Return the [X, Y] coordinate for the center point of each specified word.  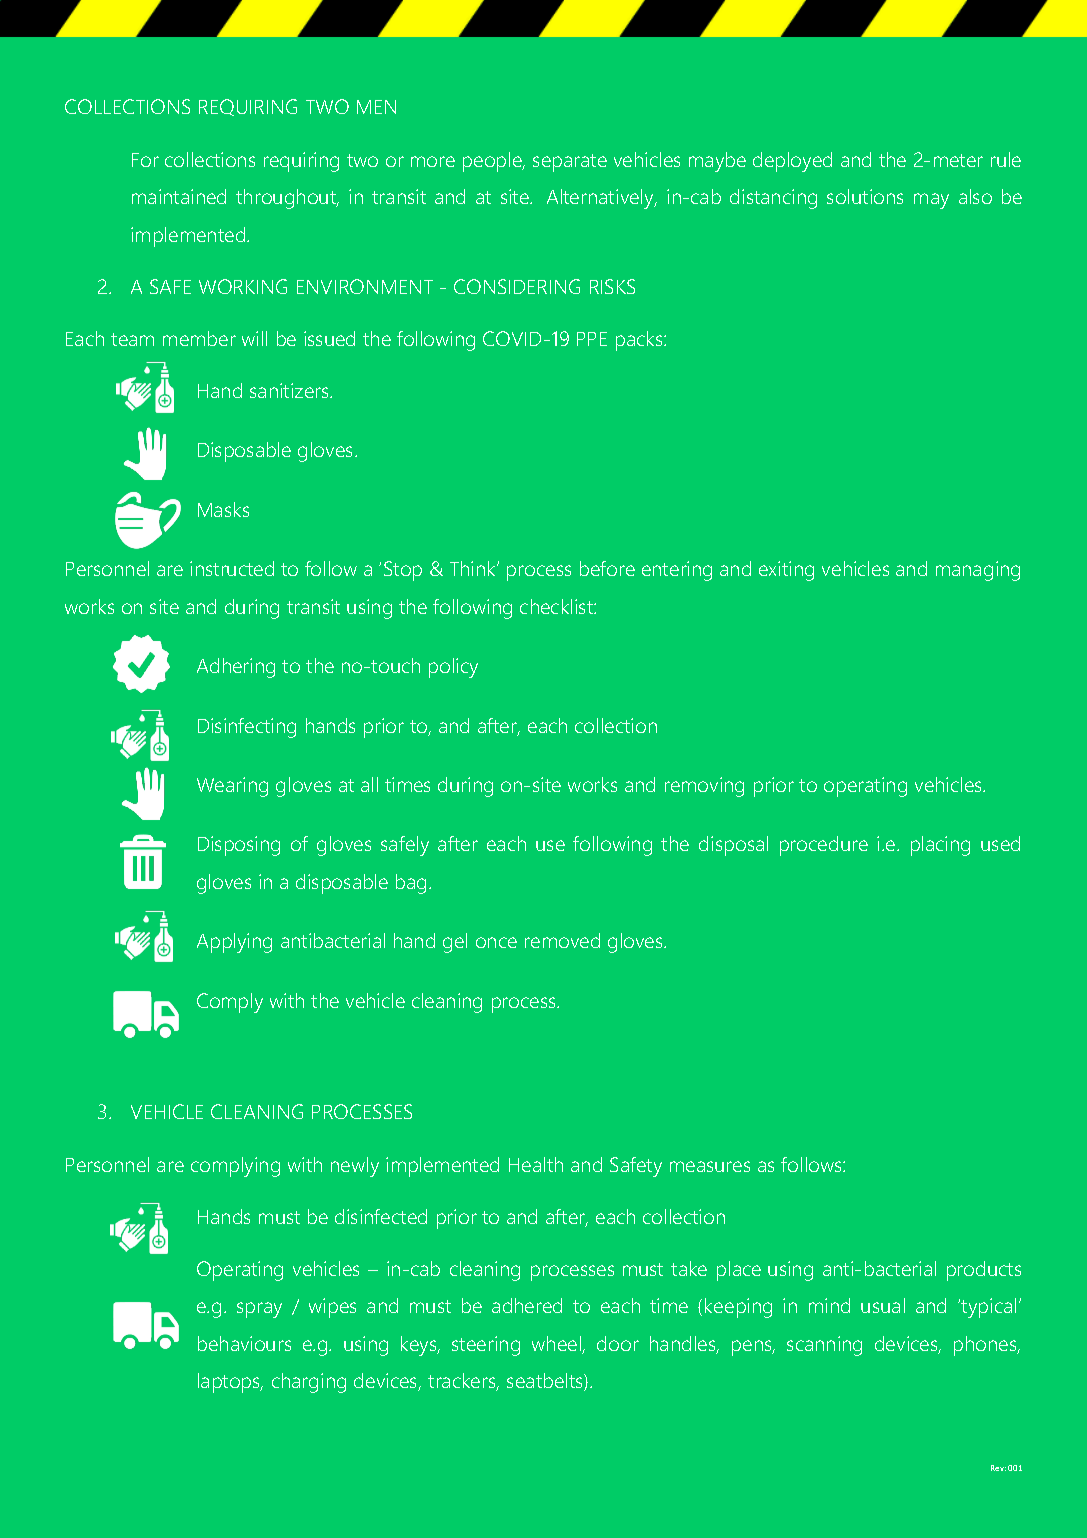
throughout [287, 199]
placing [940, 846]
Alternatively [602, 199]
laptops [230, 1383]
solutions [865, 196]
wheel [557, 1345]
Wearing [232, 787]
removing [704, 787]
